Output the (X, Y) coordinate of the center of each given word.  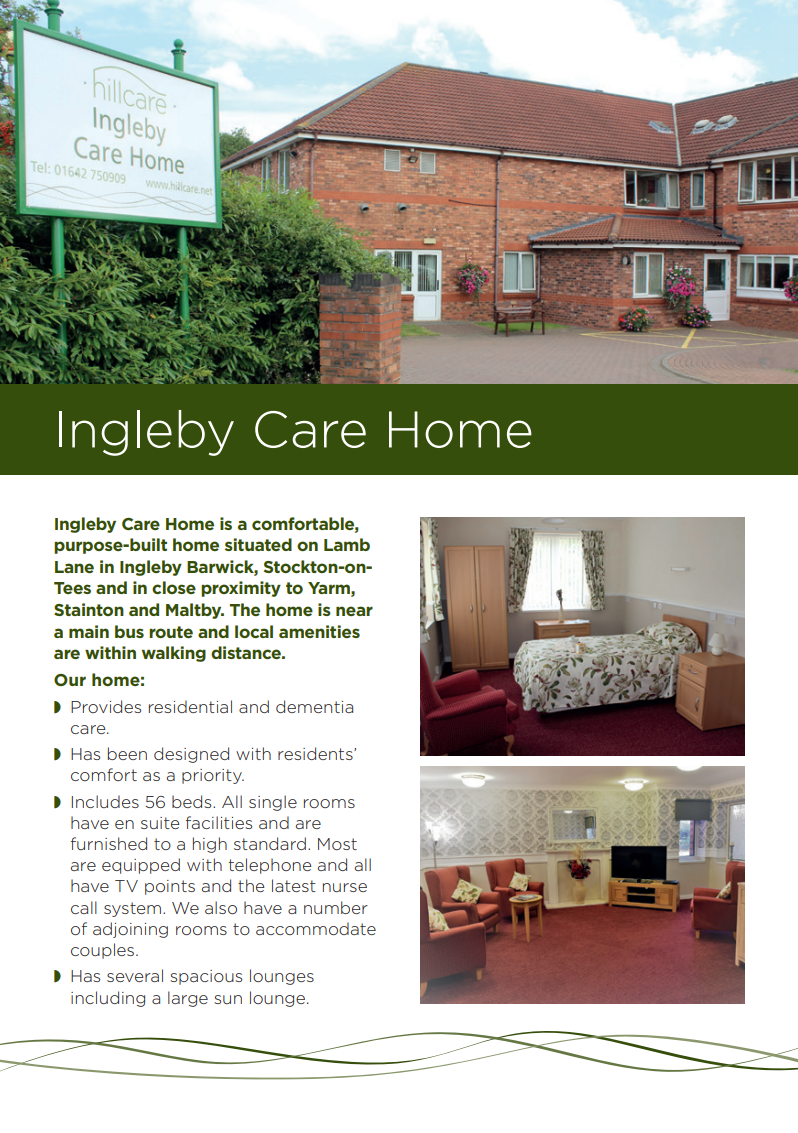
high (210, 845)
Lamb (347, 544)
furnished (109, 843)
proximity (241, 589)
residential (190, 706)
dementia (314, 706)
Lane (74, 567)
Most (337, 844)
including (108, 999)
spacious (206, 977)
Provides (106, 706)
